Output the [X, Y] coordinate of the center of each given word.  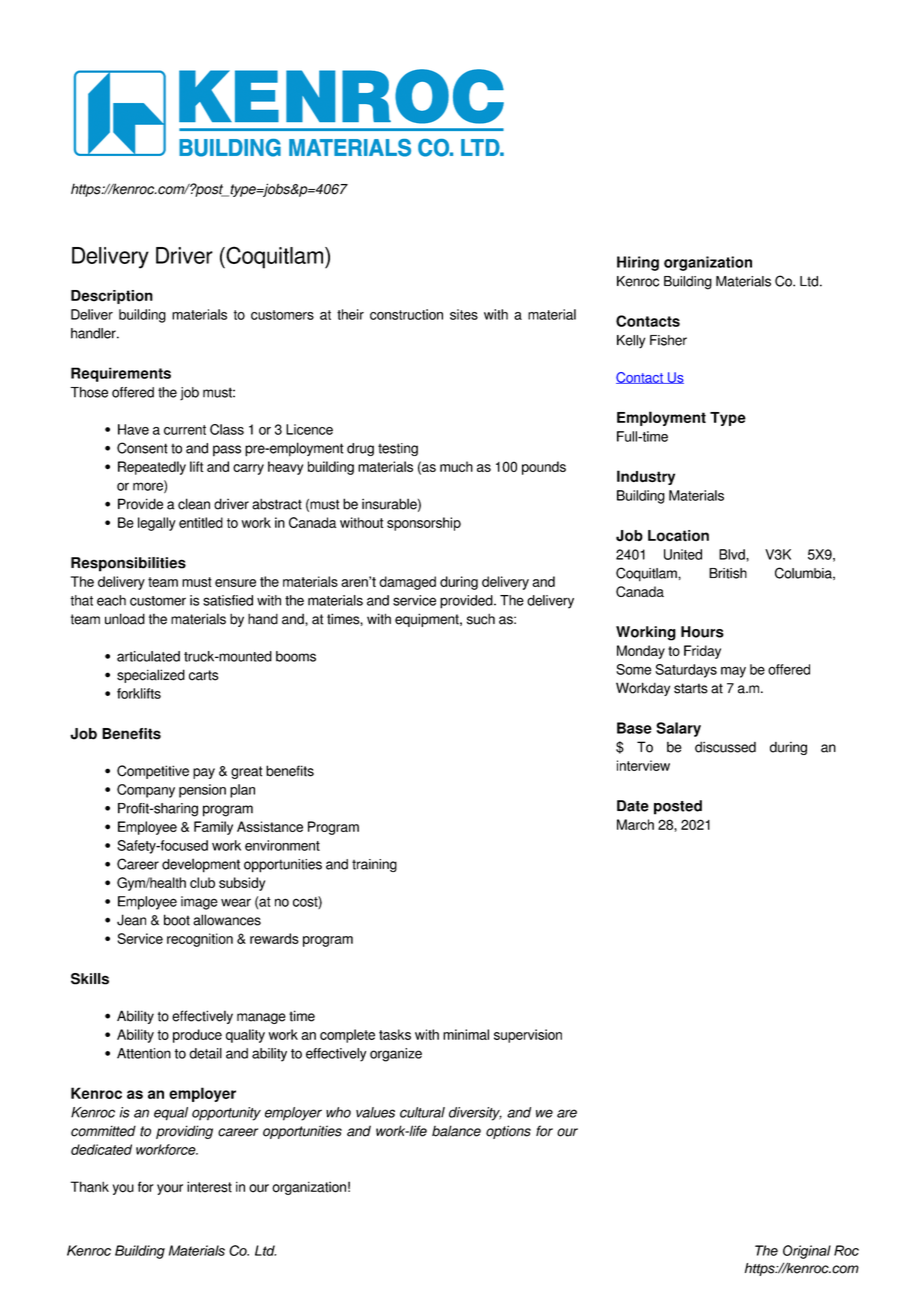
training [374, 865]
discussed [725, 747]
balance [456, 1131]
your [170, 1189]
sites [464, 314]
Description [112, 297]
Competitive [153, 772]
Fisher [668, 340]
